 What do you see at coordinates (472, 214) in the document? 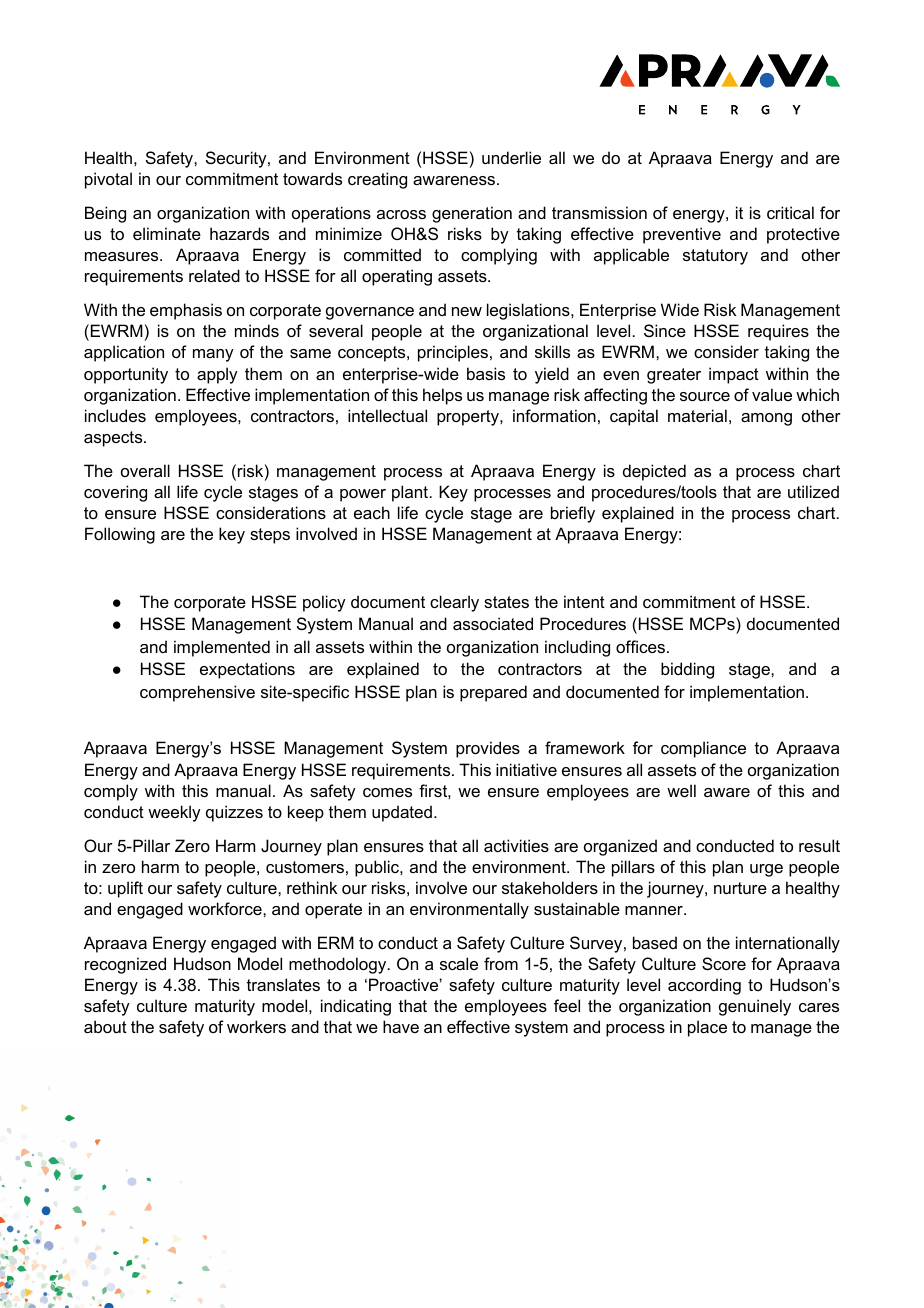
I see `generation` at bounding box center [472, 214].
